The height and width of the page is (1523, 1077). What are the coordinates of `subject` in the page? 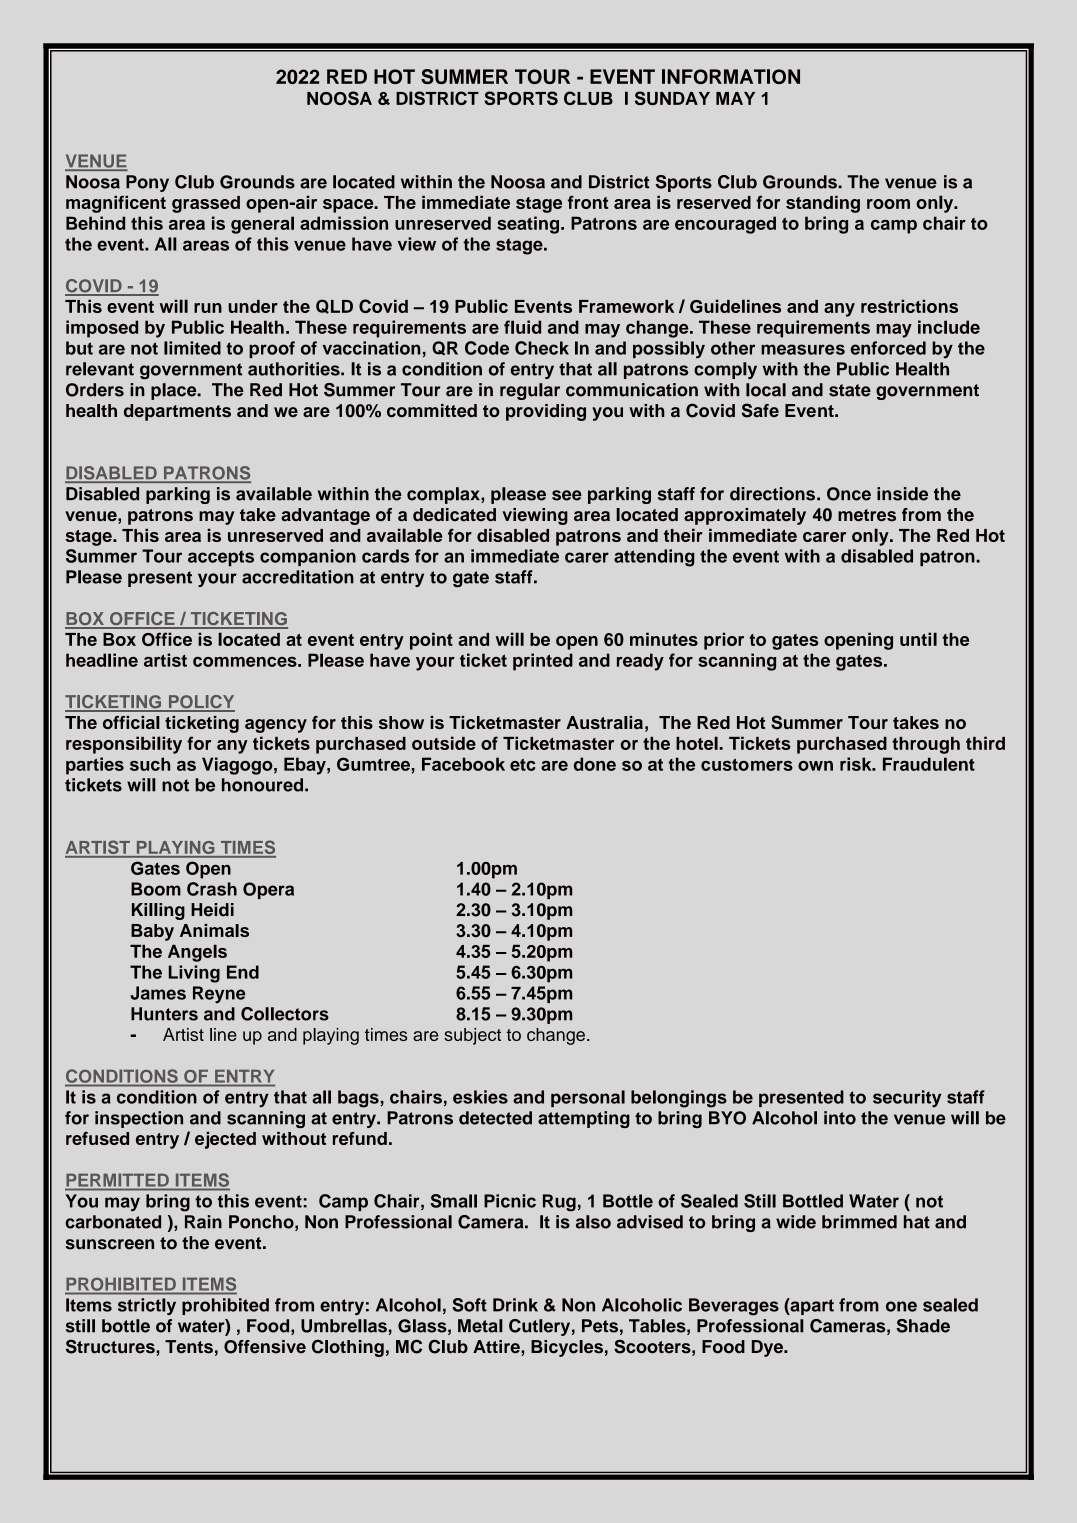 It's located at (472, 1036).
